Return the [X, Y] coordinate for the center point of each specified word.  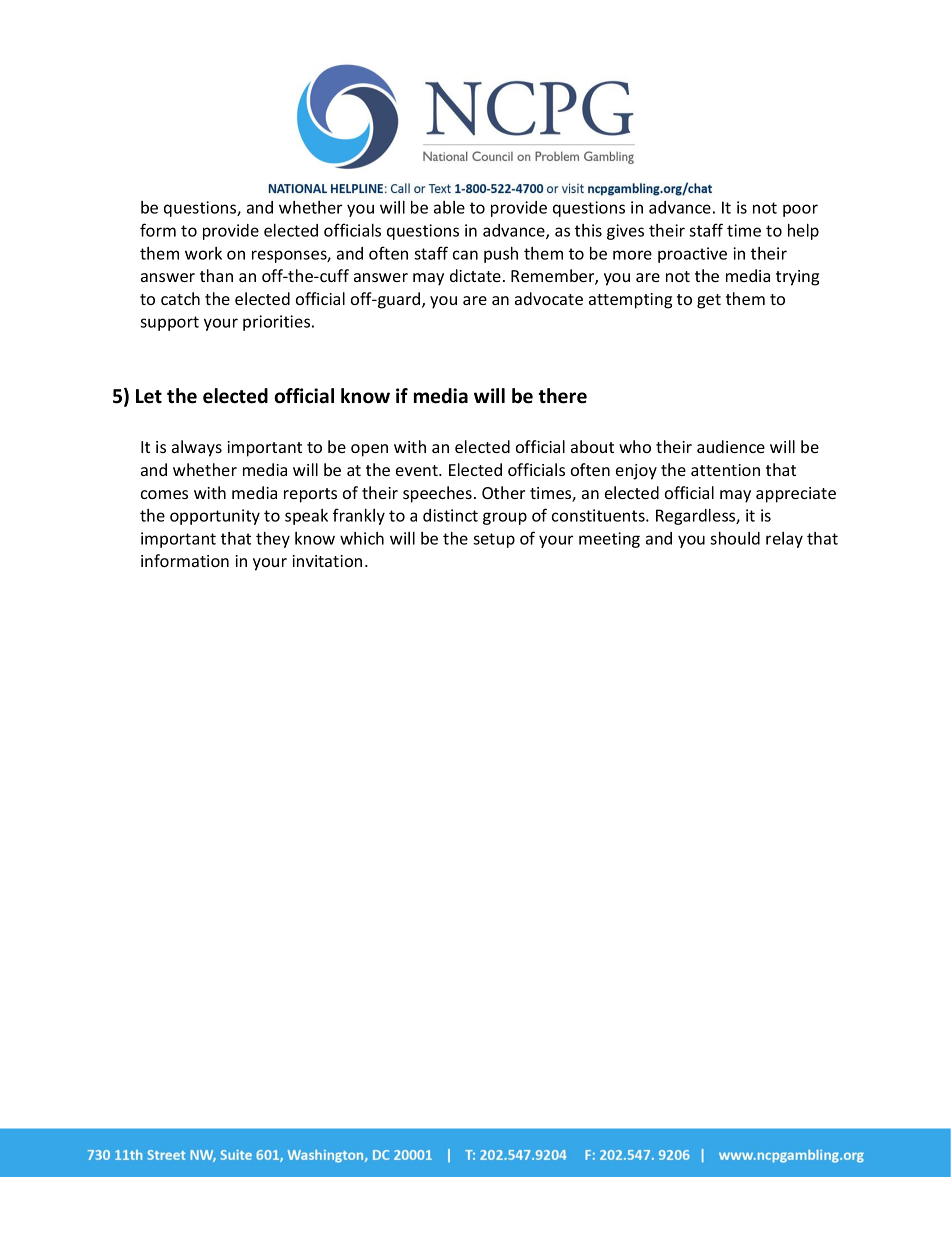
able [449, 207]
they [273, 540]
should [735, 538]
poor [800, 210]
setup [494, 540]
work [203, 253]
